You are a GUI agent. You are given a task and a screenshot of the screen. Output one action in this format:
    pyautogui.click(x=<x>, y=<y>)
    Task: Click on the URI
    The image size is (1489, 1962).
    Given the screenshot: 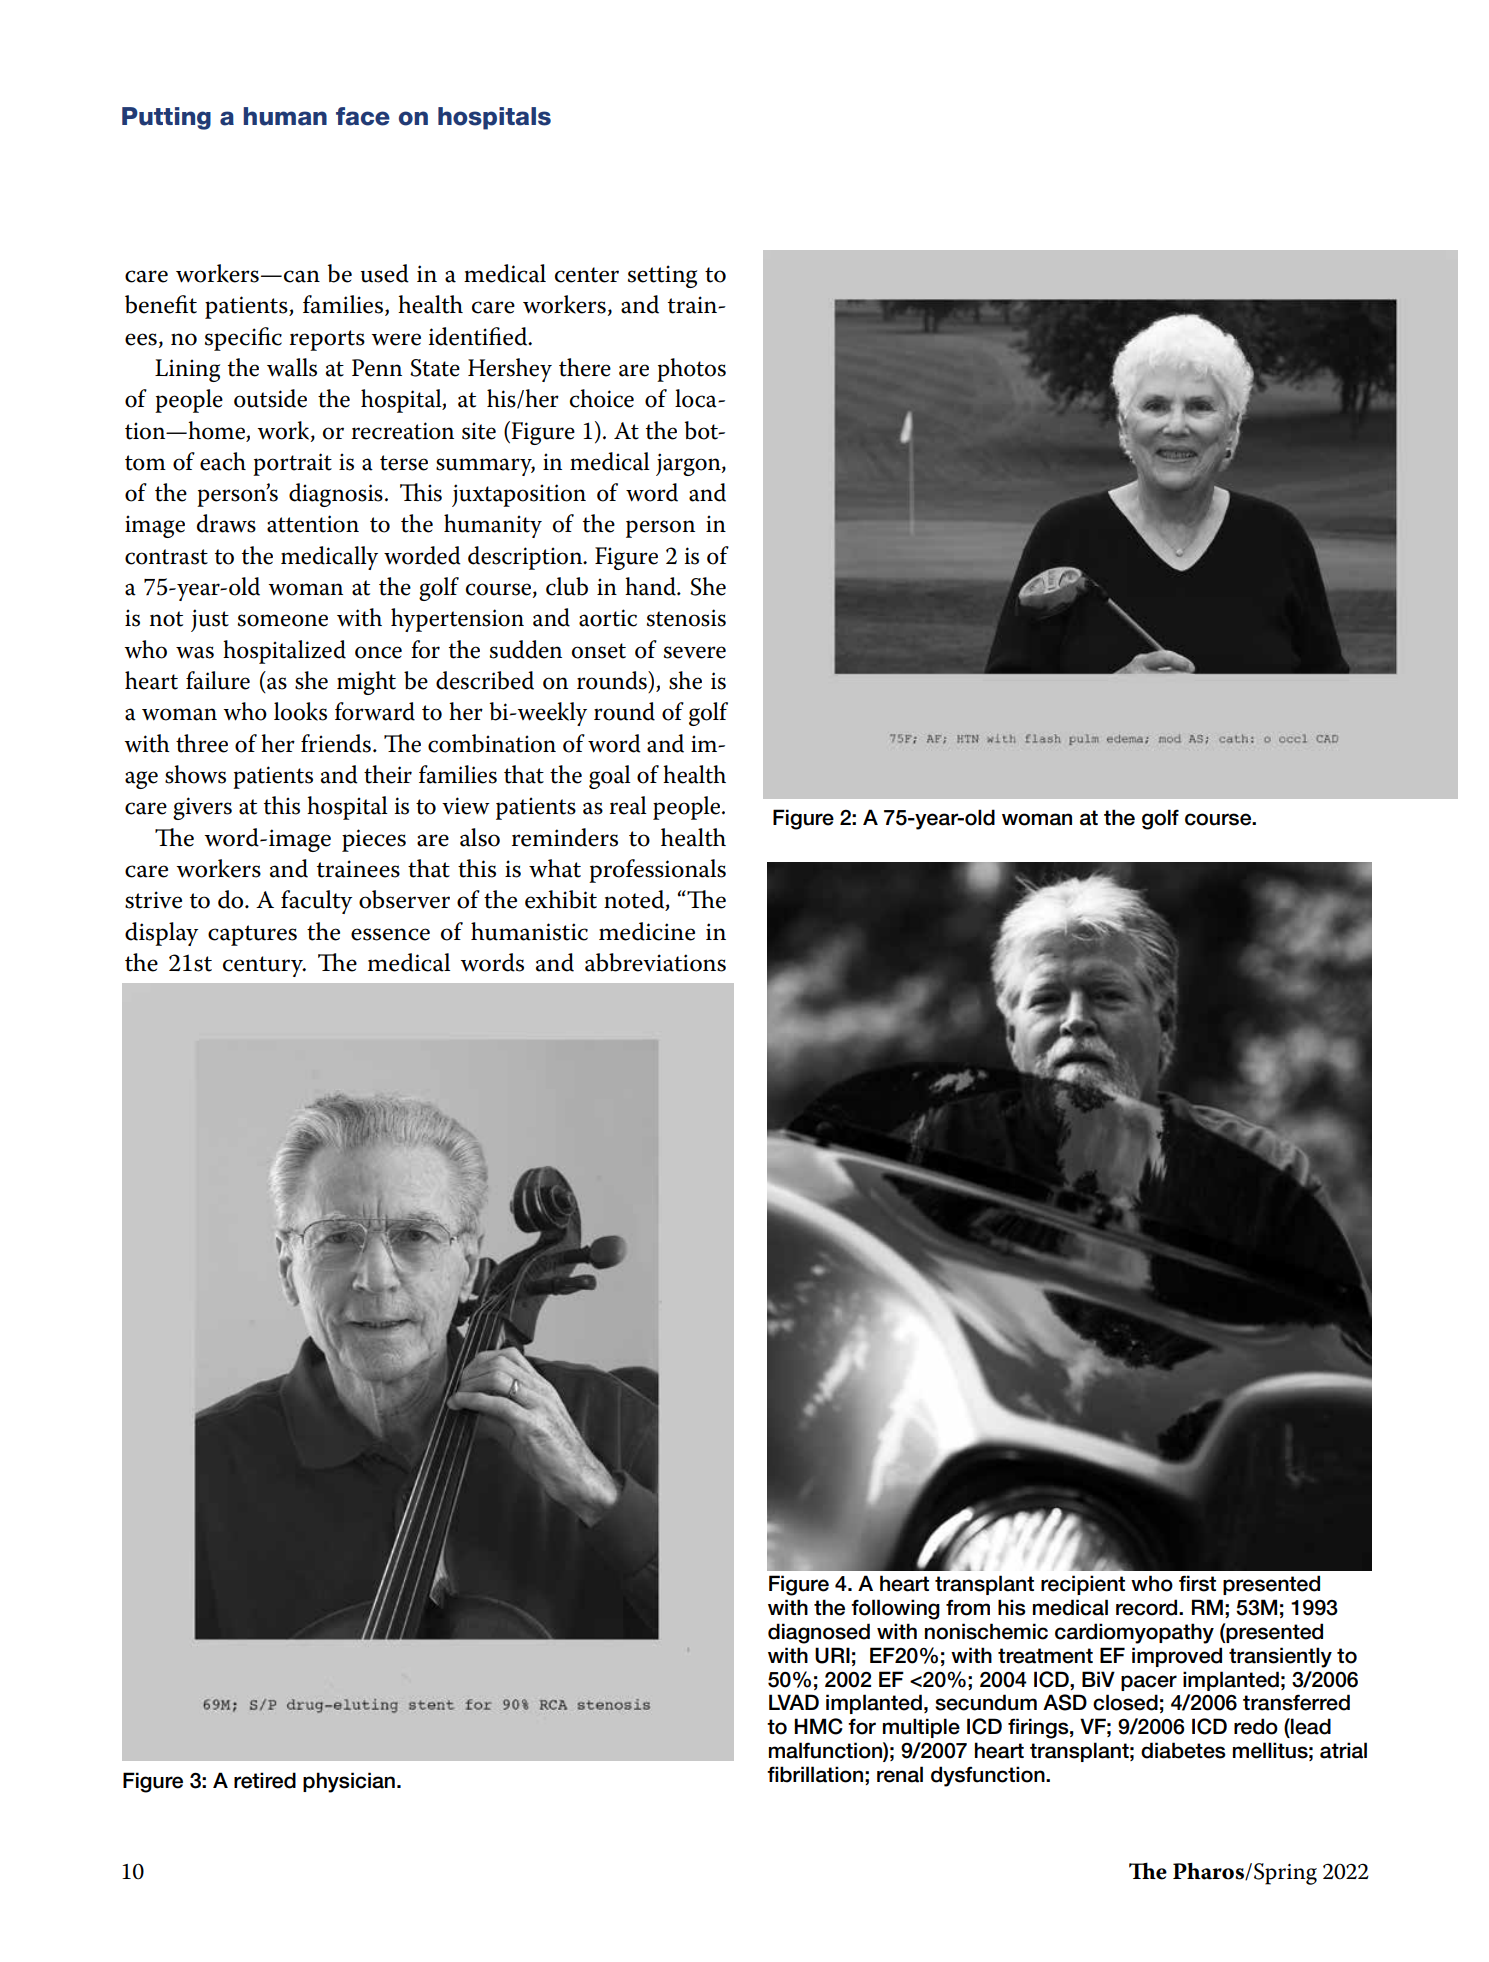 What is the action you would take?
    pyautogui.click(x=832, y=1655)
